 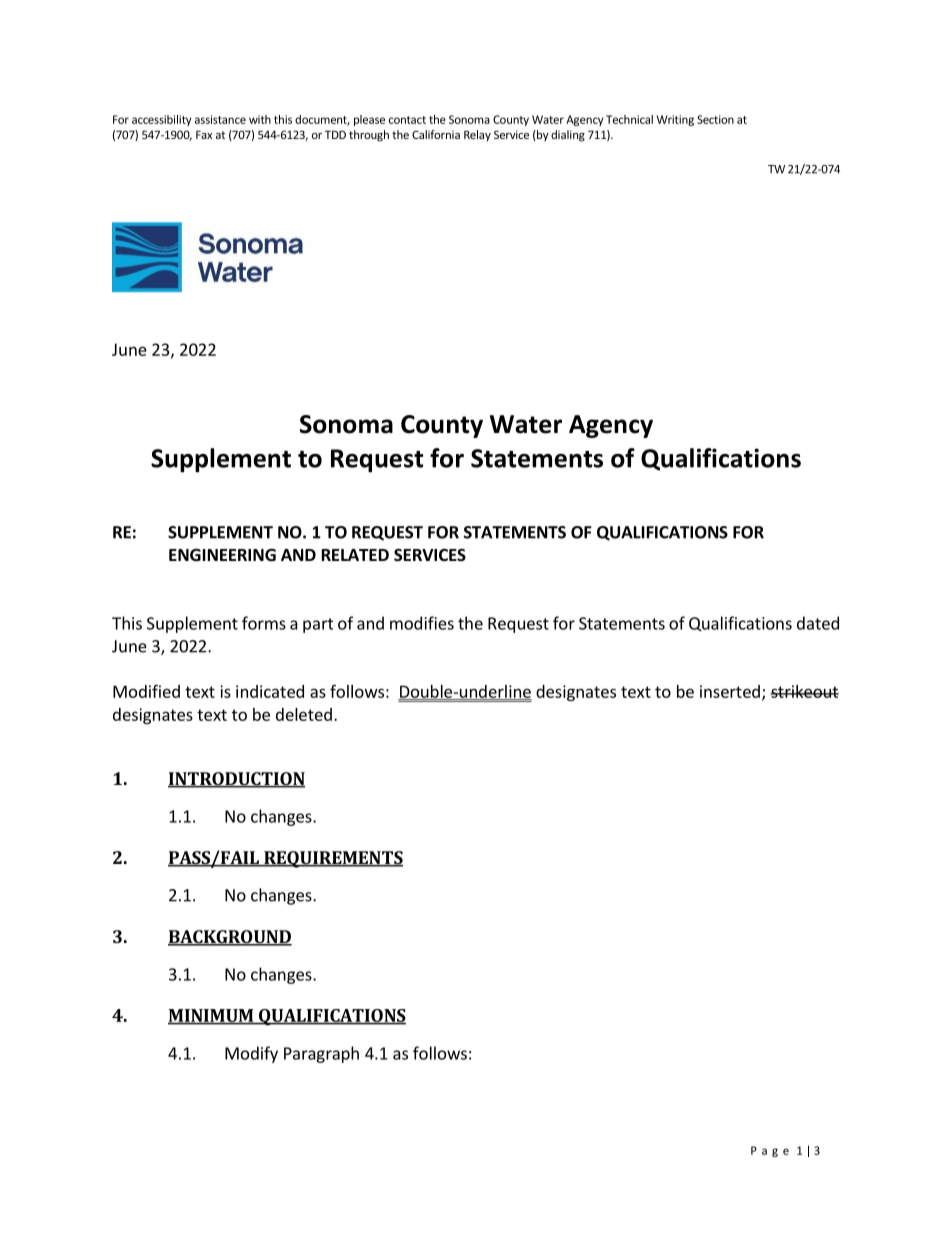 I want to click on REQUIREMENTS, so click(x=332, y=859).
